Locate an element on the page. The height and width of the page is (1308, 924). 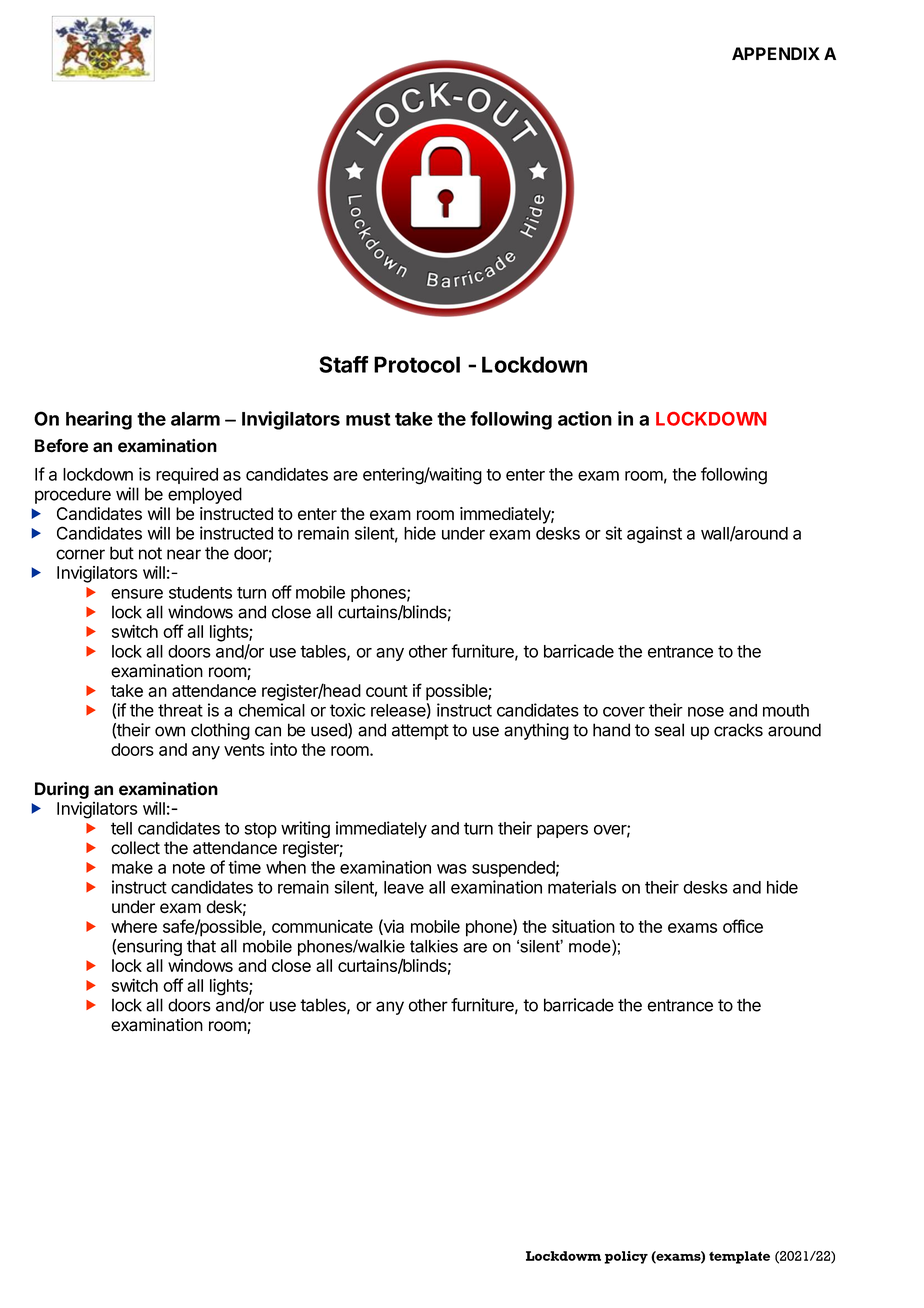
must is located at coordinates (368, 419).
